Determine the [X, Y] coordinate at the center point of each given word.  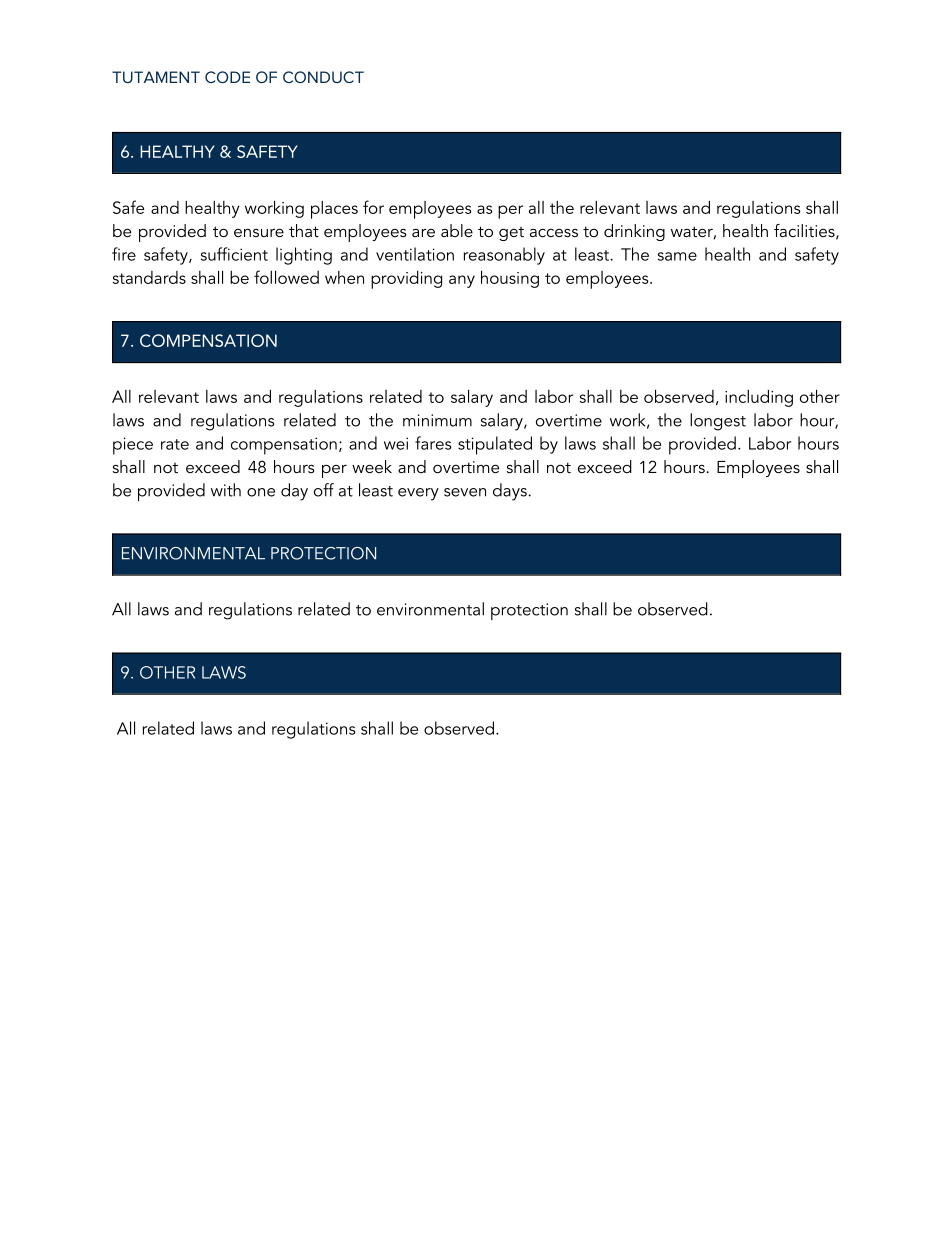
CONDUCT [323, 77]
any [462, 281]
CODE [227, 77]
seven [465, 492]
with [226, 490]
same [677, 256]
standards [149, 277]
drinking [634, 232]
